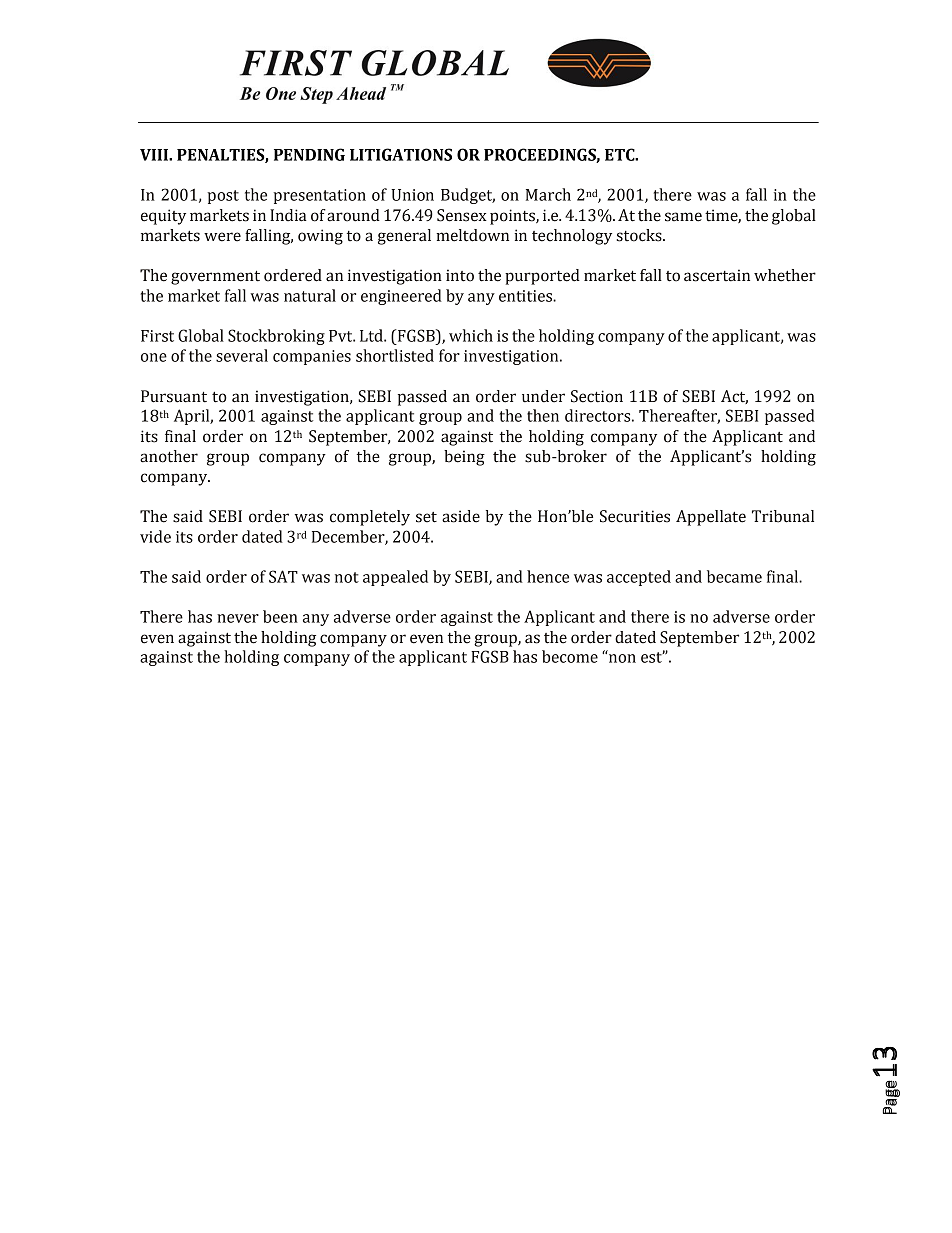  What do you see at coordinates (238, 618) in the image?
I see `never` at bounding box center [238, 618].
